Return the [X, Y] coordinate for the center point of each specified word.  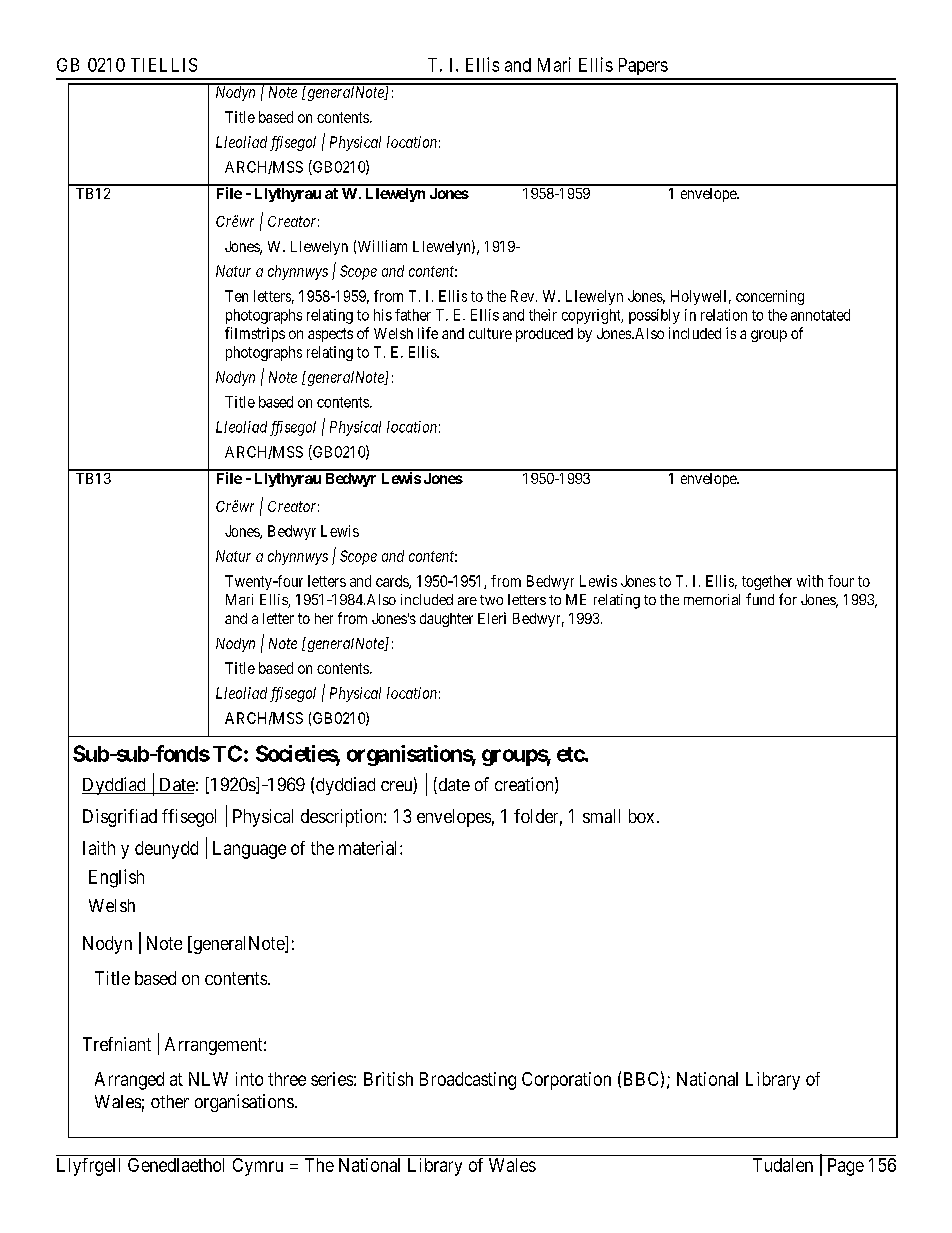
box [641, 816]
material [370, 848]
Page [846, 1167]
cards [393, 582]
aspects [330, 335]
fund [760, 599]
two [491, 600]
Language [249, 850]
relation [724, 315]
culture [490, 333]
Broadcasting [468, 1081]
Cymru [258, 1167]
